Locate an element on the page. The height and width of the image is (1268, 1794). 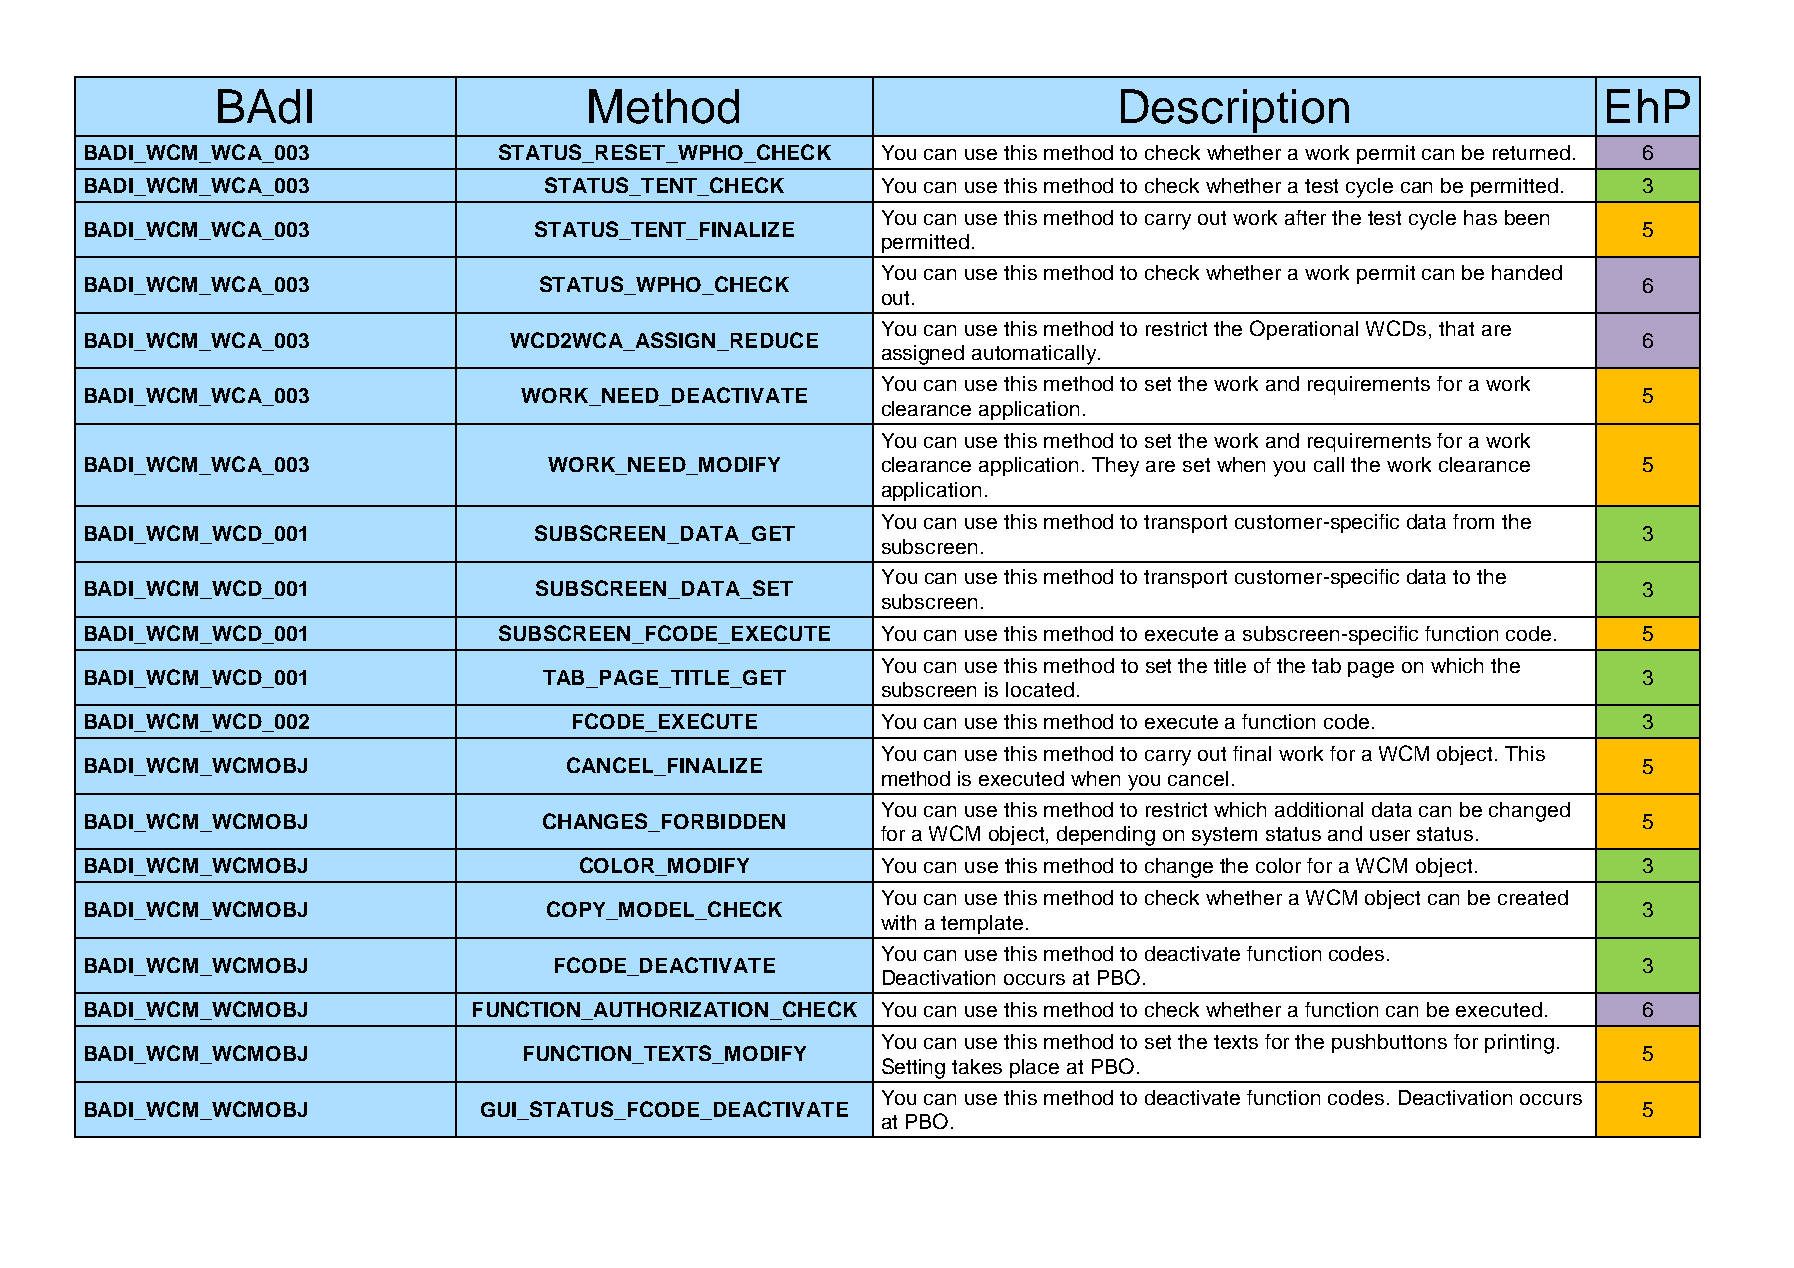
printing is located at coordinates (1519, 1044).
